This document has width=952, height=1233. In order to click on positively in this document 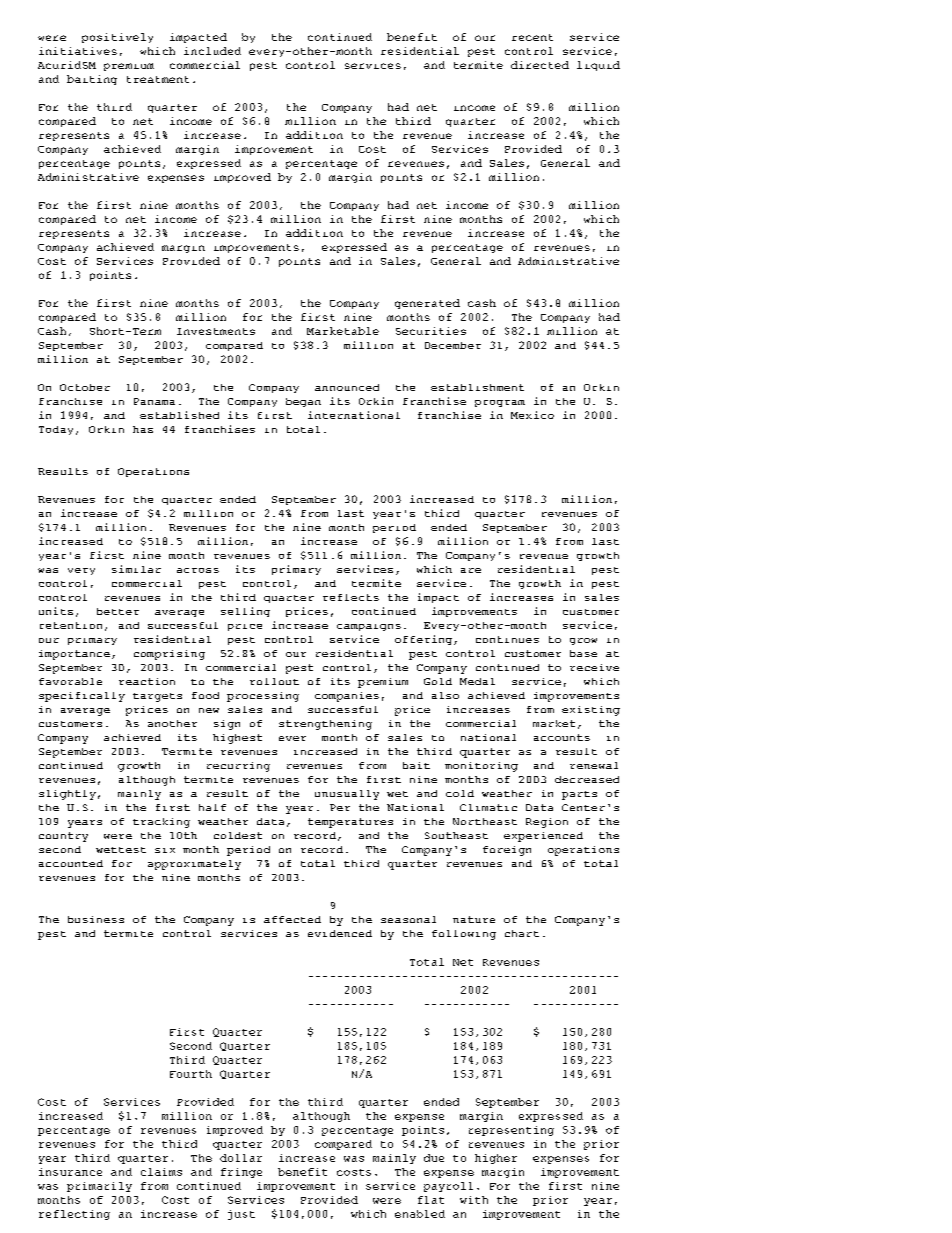, I will do `click(117, 38)`.
